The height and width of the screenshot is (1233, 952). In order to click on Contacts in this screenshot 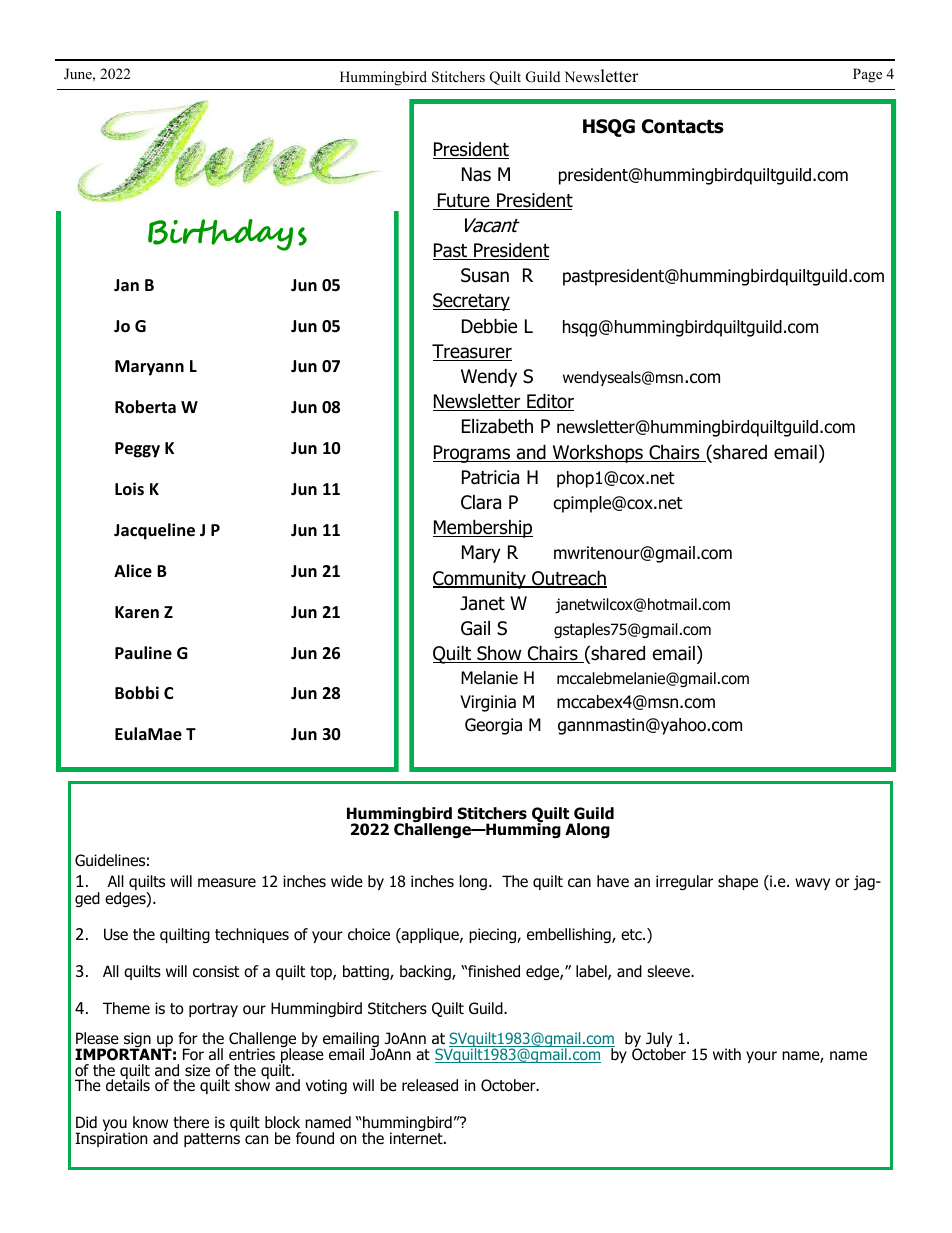, I will do `click(683, 126)`.
